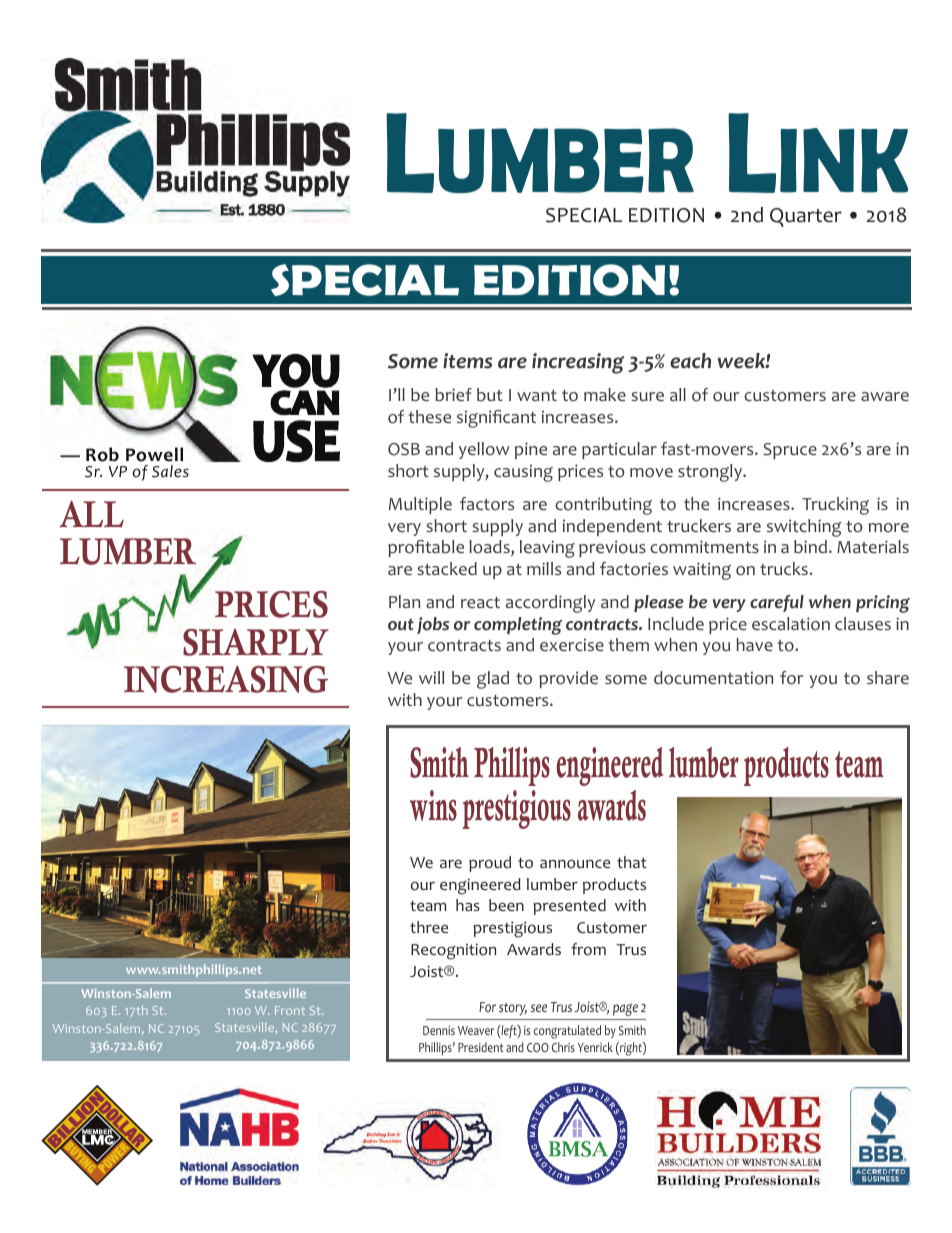  I want to click on glad, so click(493, 680).
